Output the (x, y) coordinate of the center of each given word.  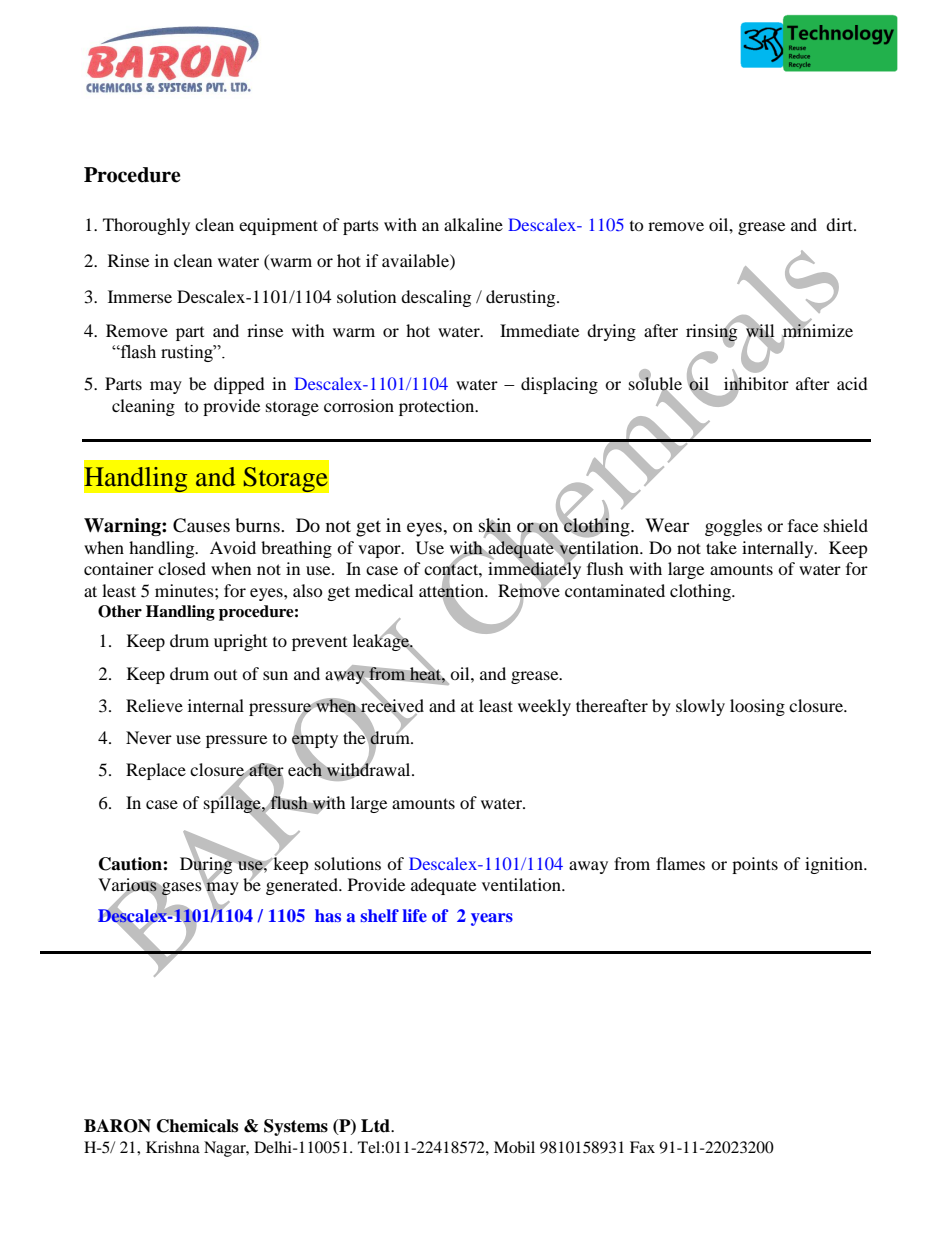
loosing (757, 707)
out (225, 675)
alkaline (473, 224)
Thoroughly (146, 226)
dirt (840, 224)
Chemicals (197, 1126)
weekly (544, 707)
